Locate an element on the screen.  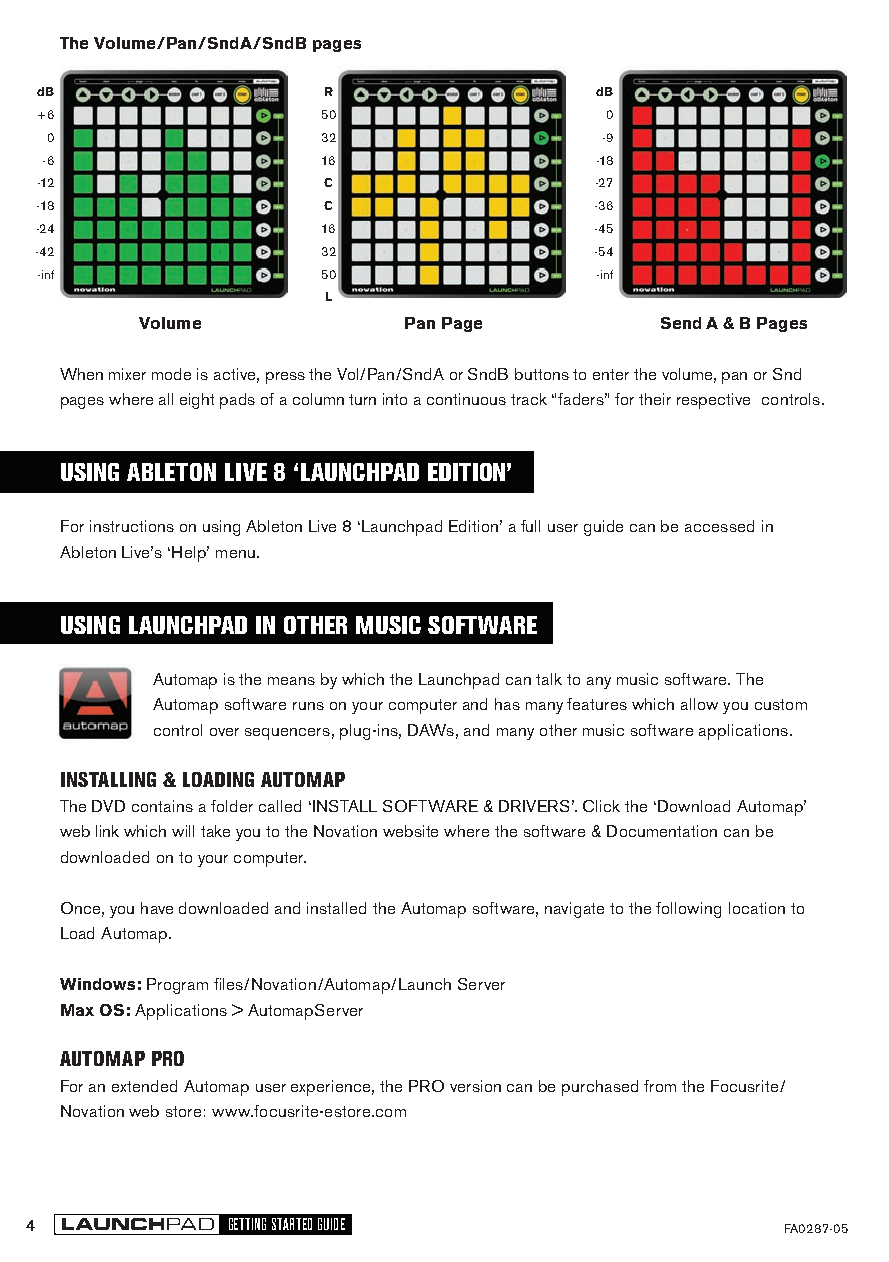
Help is located at coordinates (190, 554).
